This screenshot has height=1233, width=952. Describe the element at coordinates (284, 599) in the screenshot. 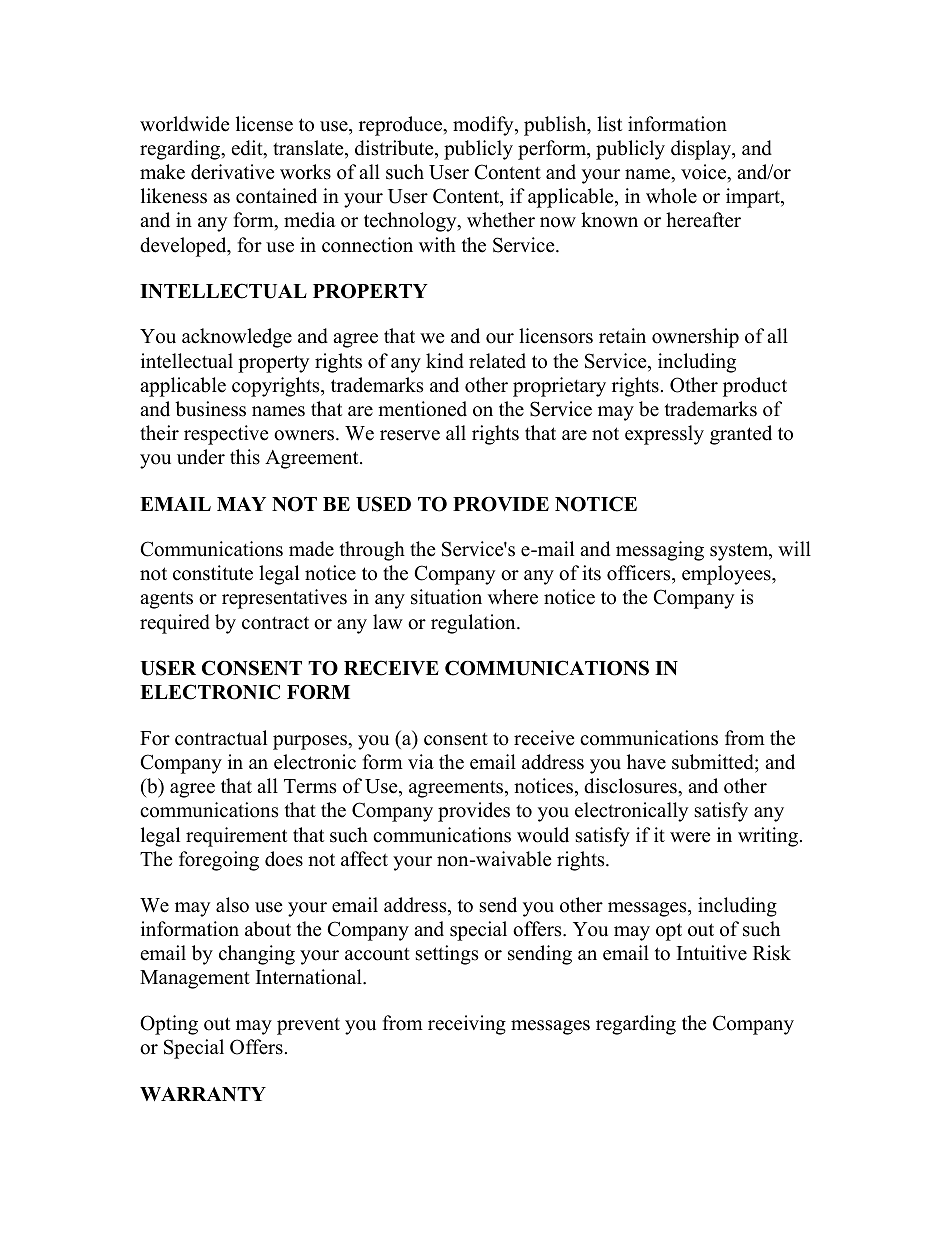

I see `representatives` at that location.
